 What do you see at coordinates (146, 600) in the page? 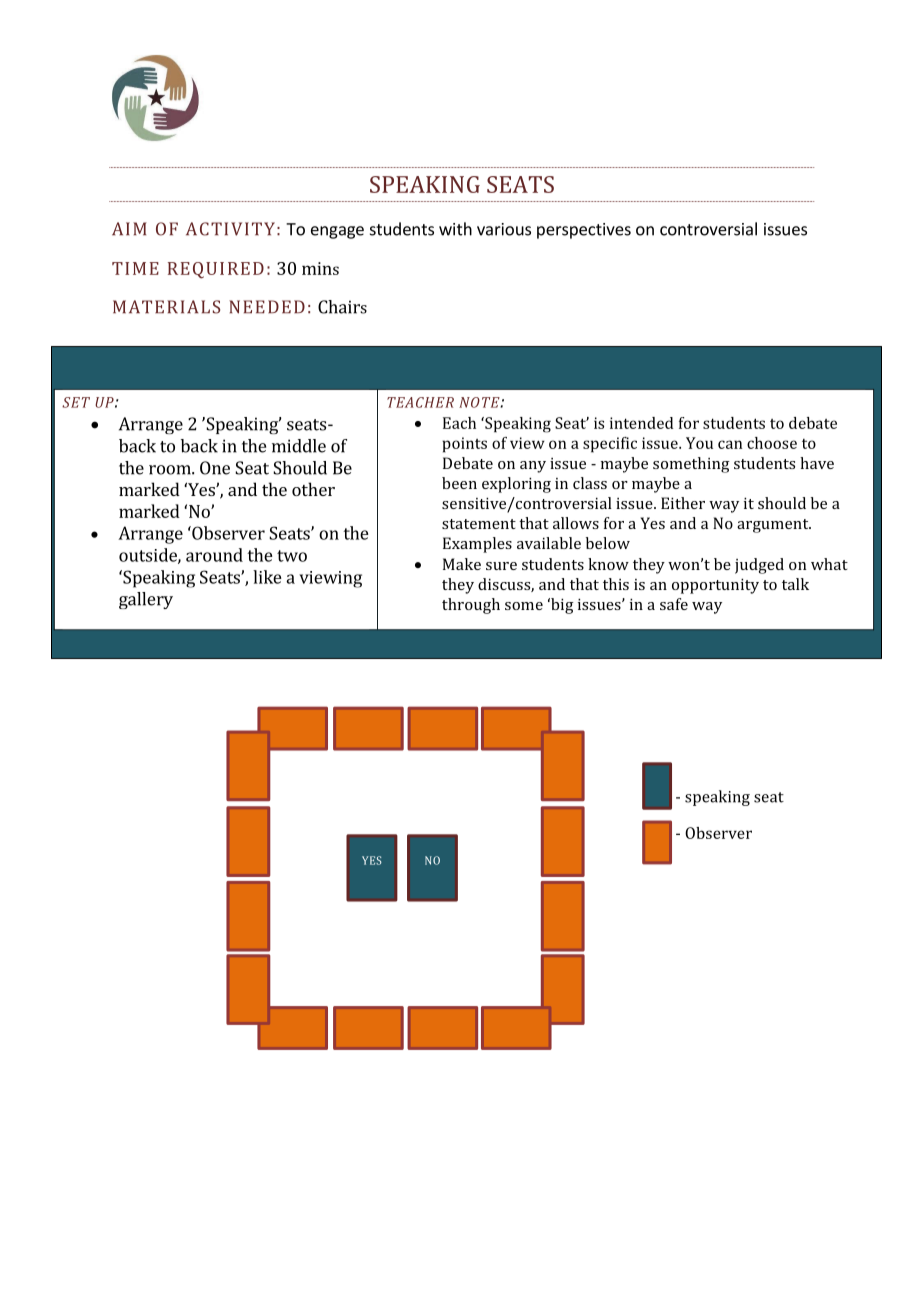
I see `gallery` at bounding box center [146, 600].
